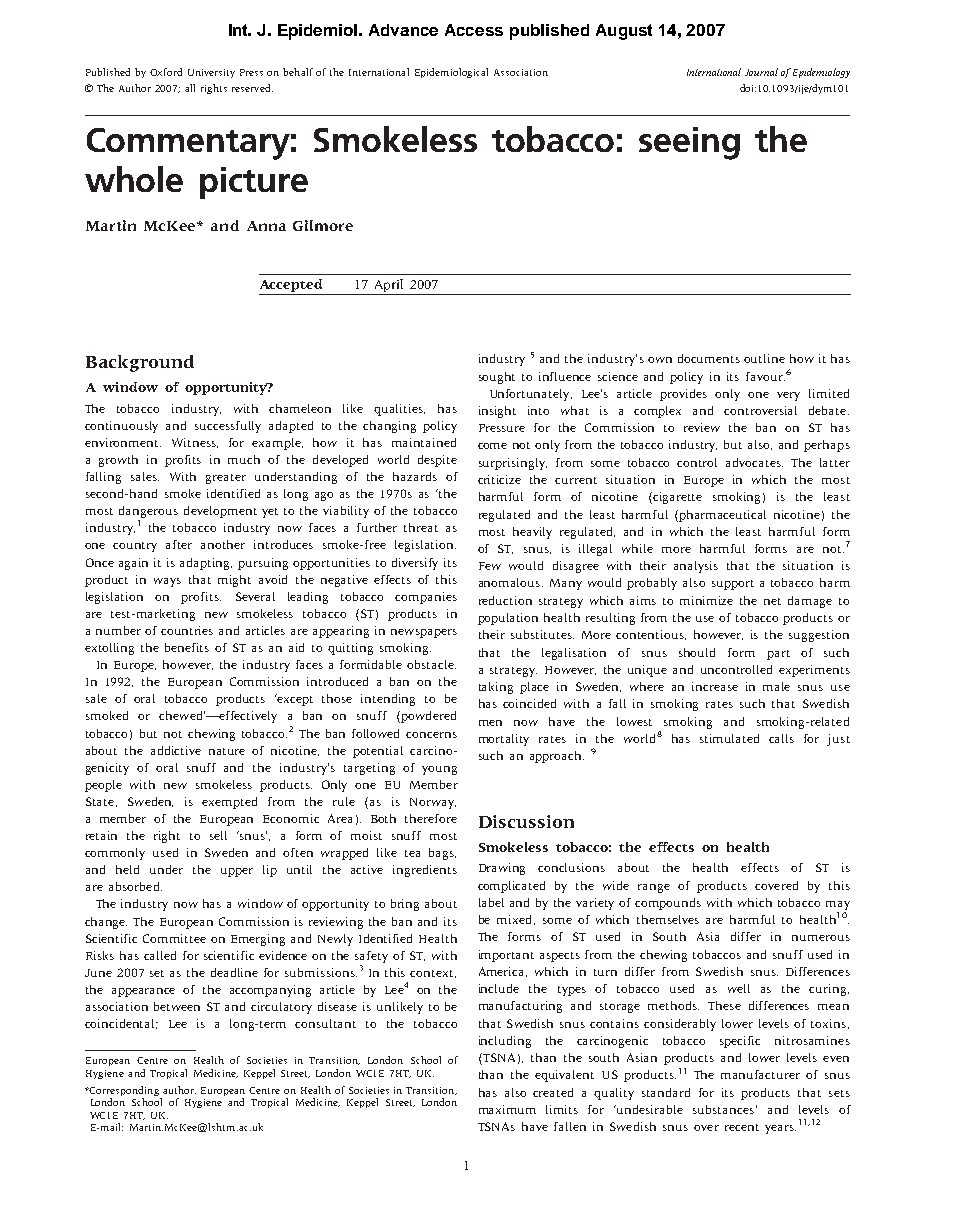  What do you see at coordinates (504, 740) in the screenshot?
I see `mortality` at bounding box center [504, 740].
